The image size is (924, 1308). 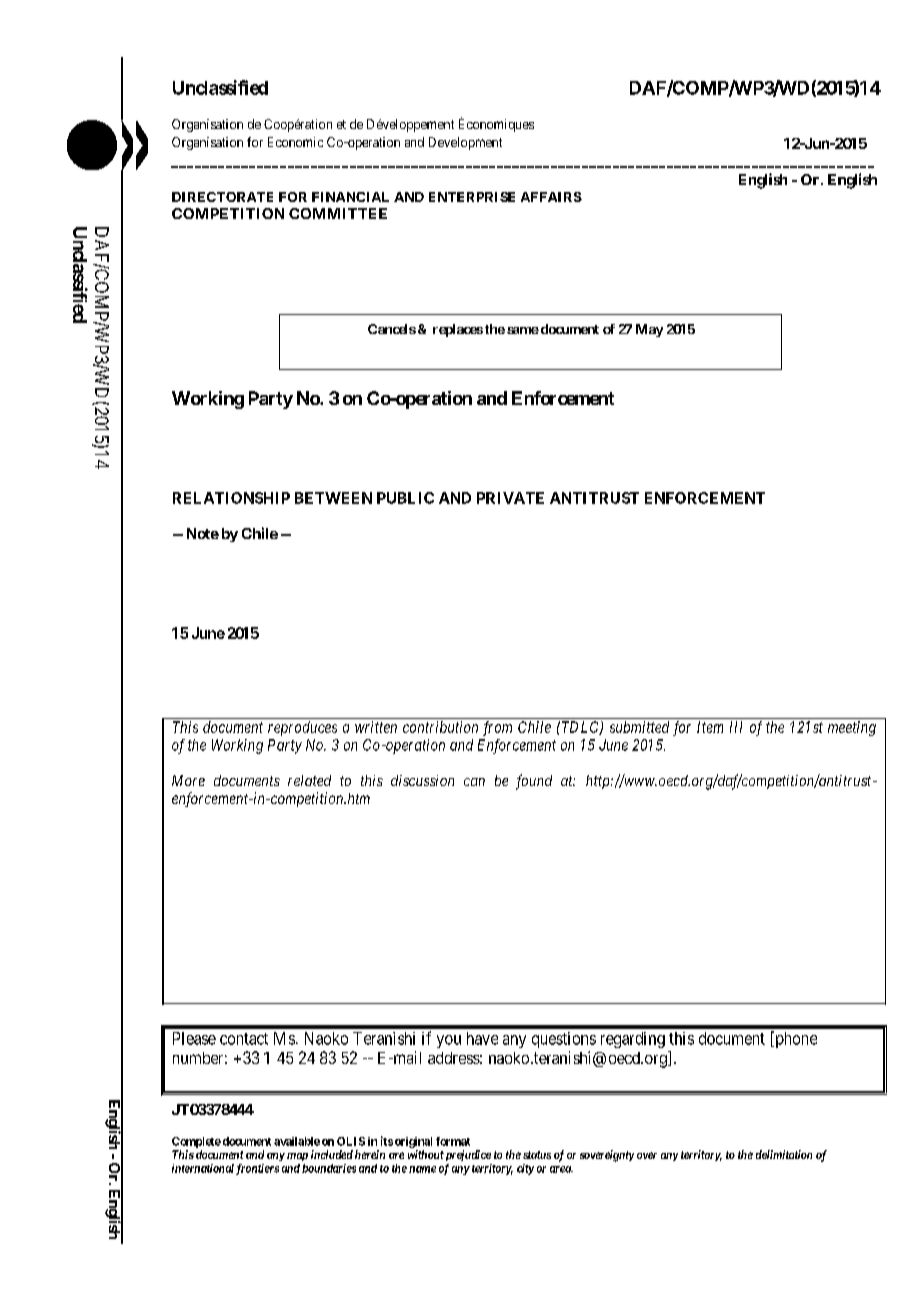 I want to click on Economic, so click(x=295, y=142).
